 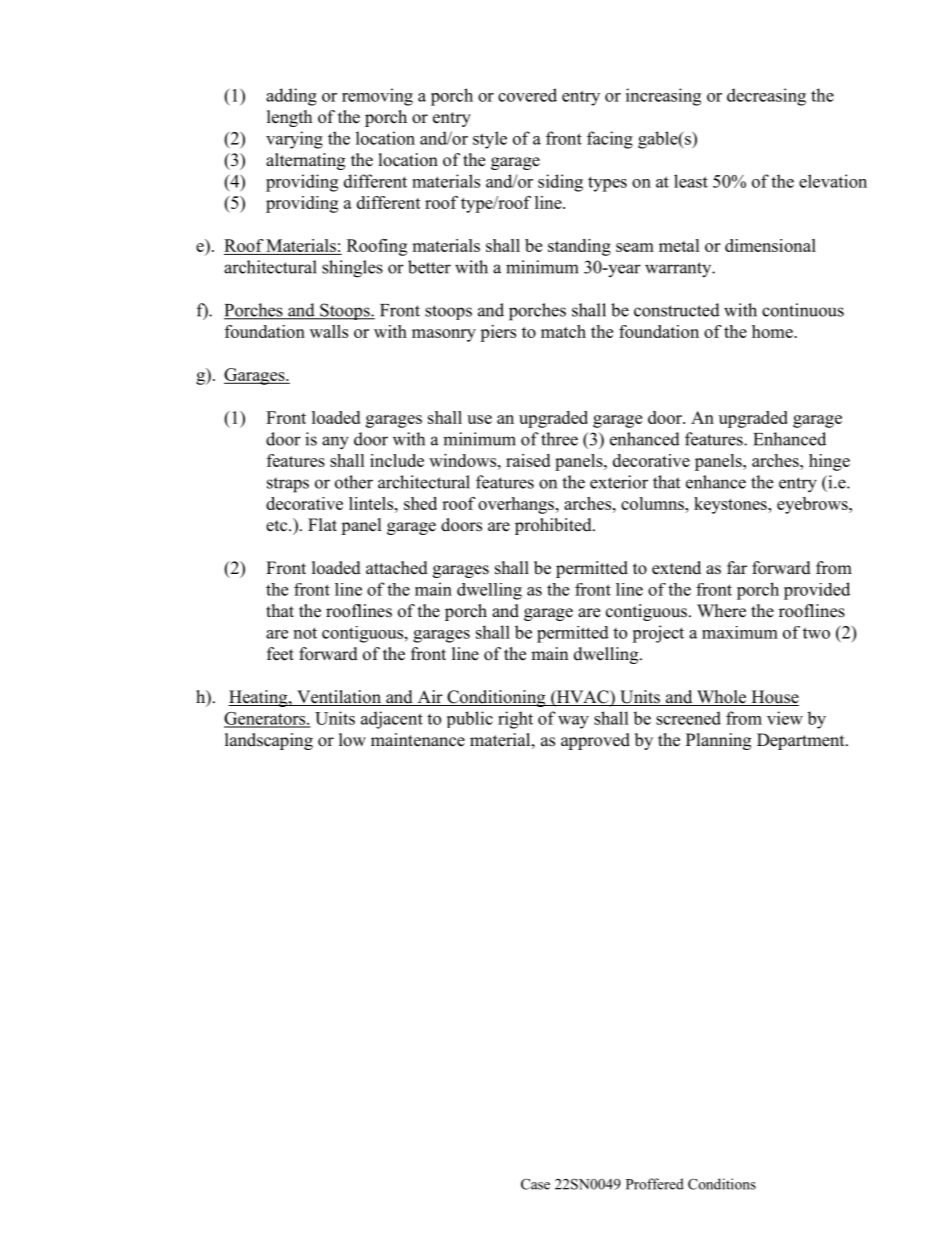 What do you see at coordinates (535, 1184) in the screenshot?
I see `Case` at bounding box center [535, 1184].
